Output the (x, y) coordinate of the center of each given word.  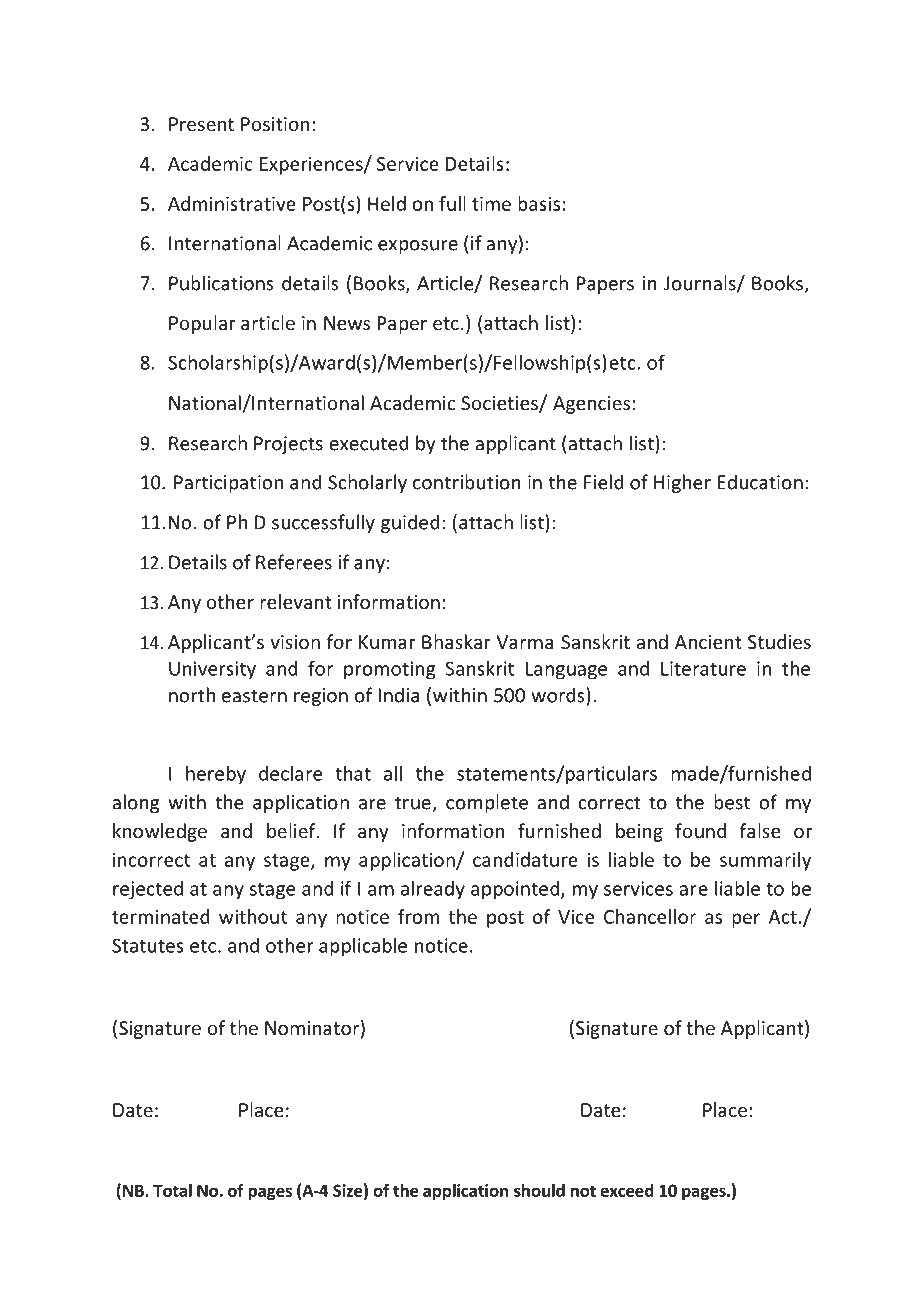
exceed (627, 1190)
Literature (703, 668)
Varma (524, 642)
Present (201, 124)
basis (539, 203)
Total (172, 1190)
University (212, 670)
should (539, 1190)
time (491, 203)
